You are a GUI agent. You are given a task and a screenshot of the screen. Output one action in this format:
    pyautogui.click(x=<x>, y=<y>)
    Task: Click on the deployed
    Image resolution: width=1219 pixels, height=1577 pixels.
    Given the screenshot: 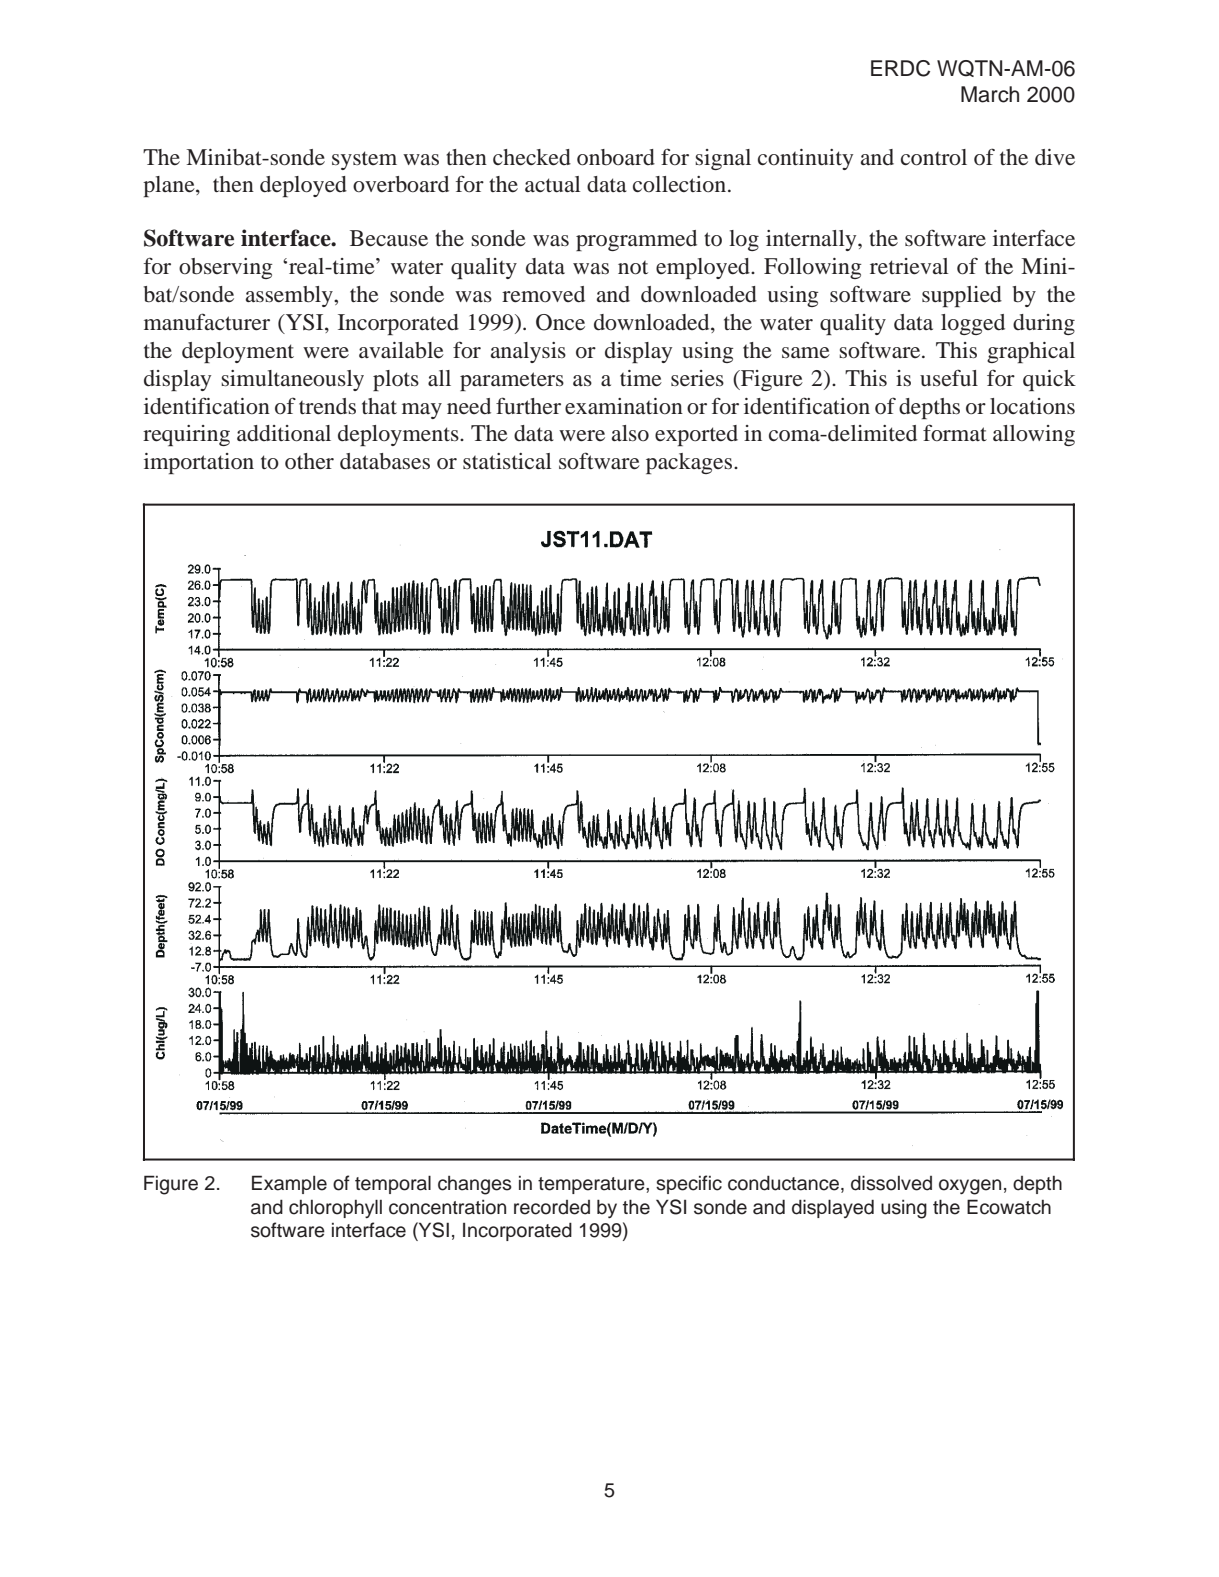 What is the action you would take?
    pyautogui.click(x=303, y=186)
